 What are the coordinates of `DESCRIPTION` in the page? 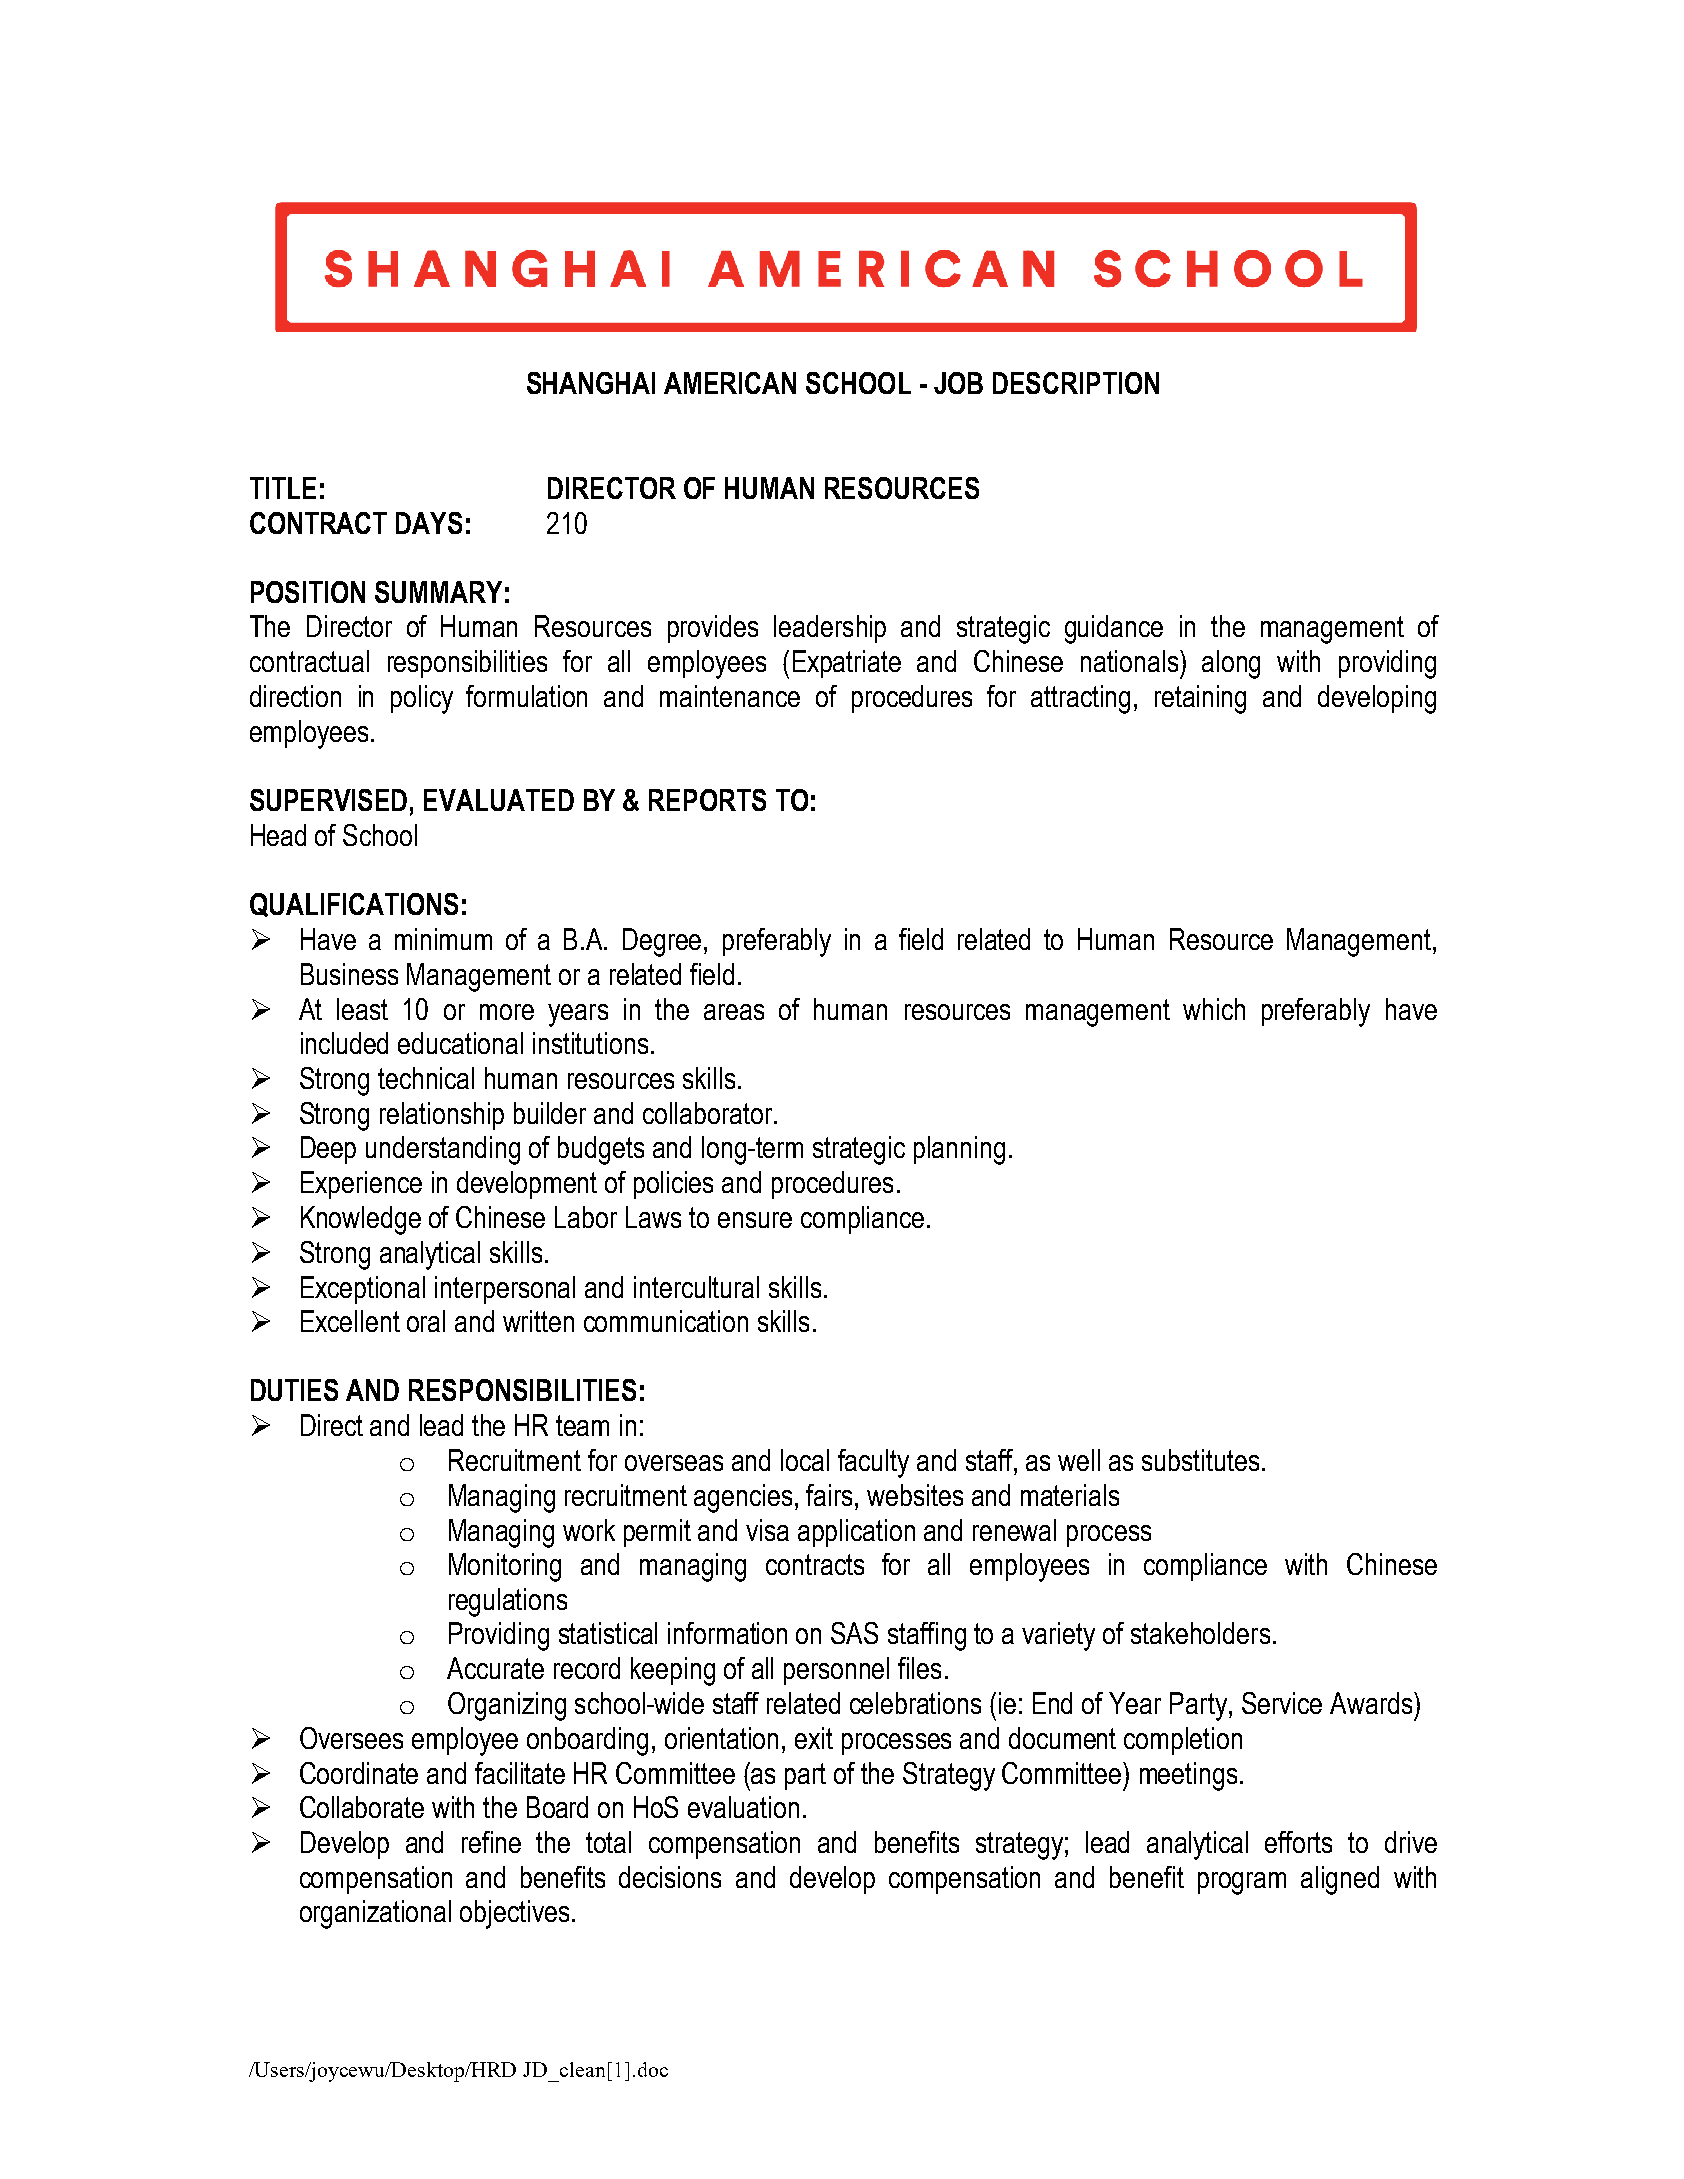 It's located at (1076, 383).
